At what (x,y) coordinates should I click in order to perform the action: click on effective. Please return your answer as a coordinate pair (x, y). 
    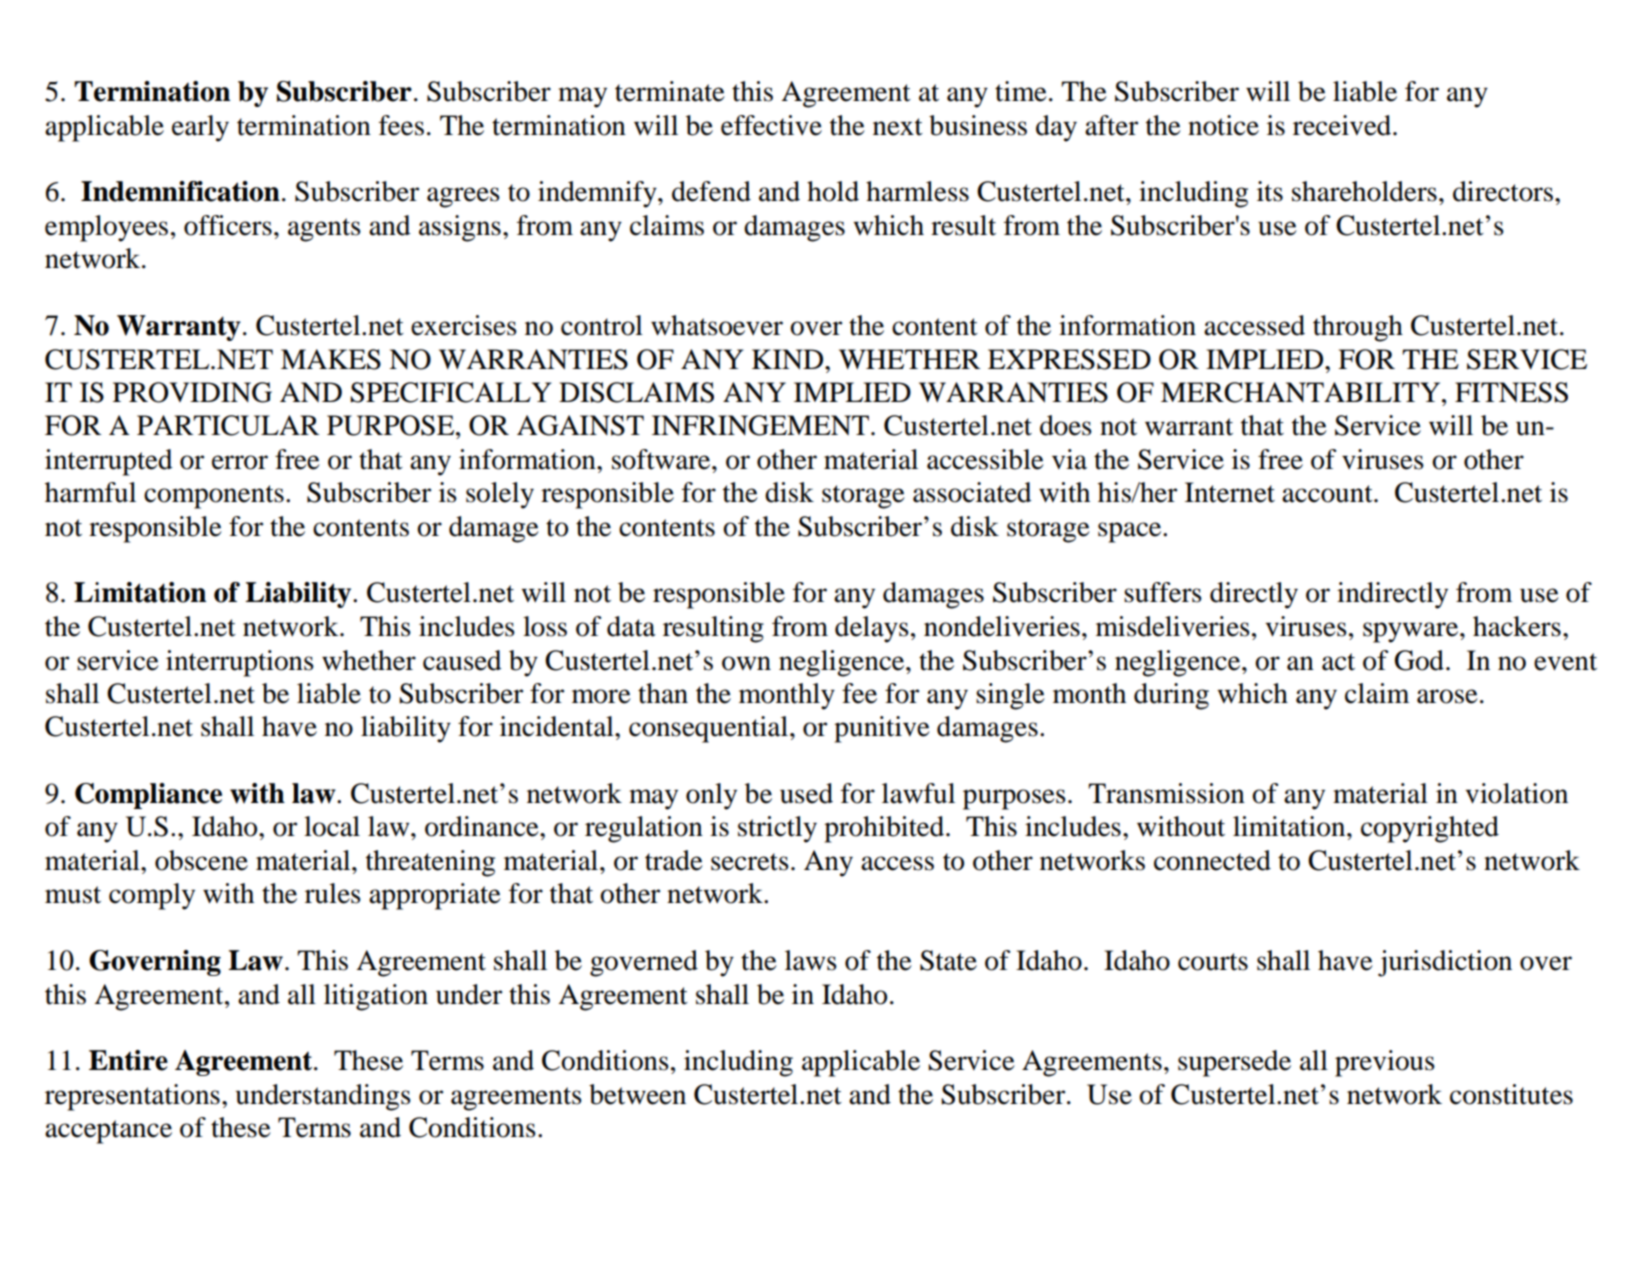
    Looking at the image, I should click on (771, 125).
